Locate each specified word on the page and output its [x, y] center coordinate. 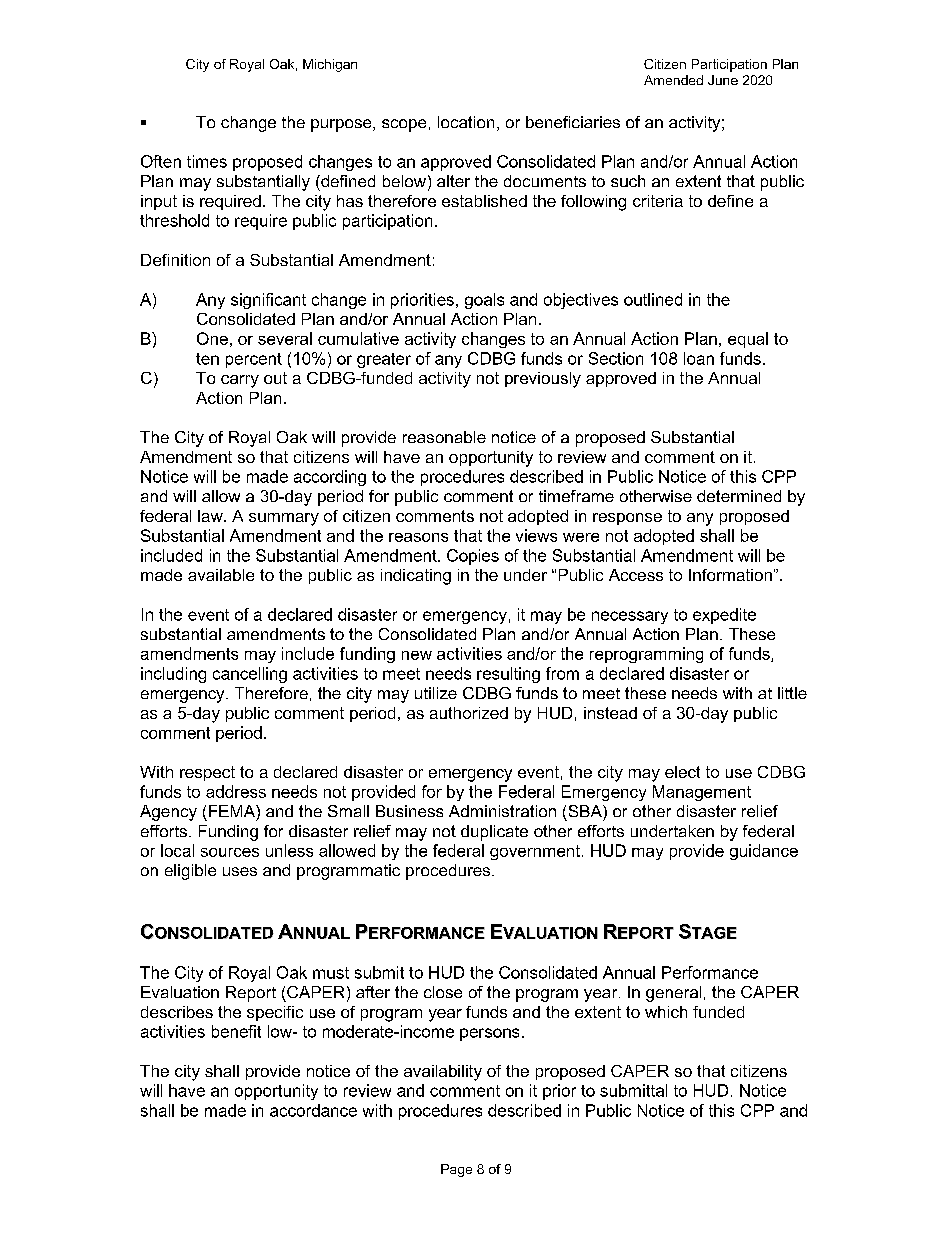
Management [702, 793]
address [236, 791]
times [207, 161]
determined [739, 496]
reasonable [444, 437]
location [466, 122]
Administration [502, 811]
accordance [313, 1110]
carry [240, 381]
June [723, 80]
